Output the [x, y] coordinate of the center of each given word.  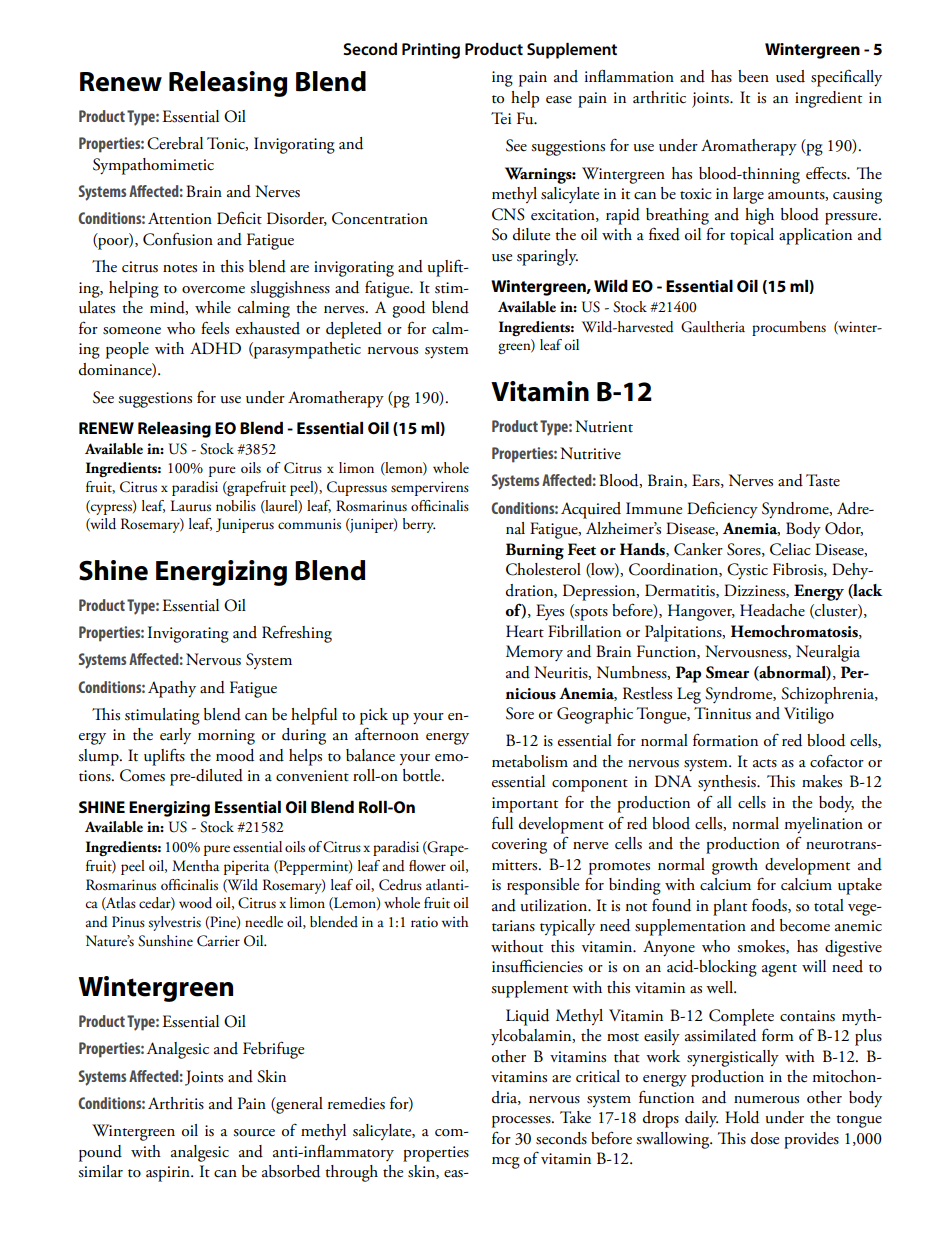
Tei [501, 118]
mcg [506, 1163]
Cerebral [175, 143]
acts [765, 763]
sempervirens [430, 488]
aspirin [169, 1174]
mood [235, 755]
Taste [823, 480]
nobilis [236, 506]
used [790, 76]
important [525, 805]
